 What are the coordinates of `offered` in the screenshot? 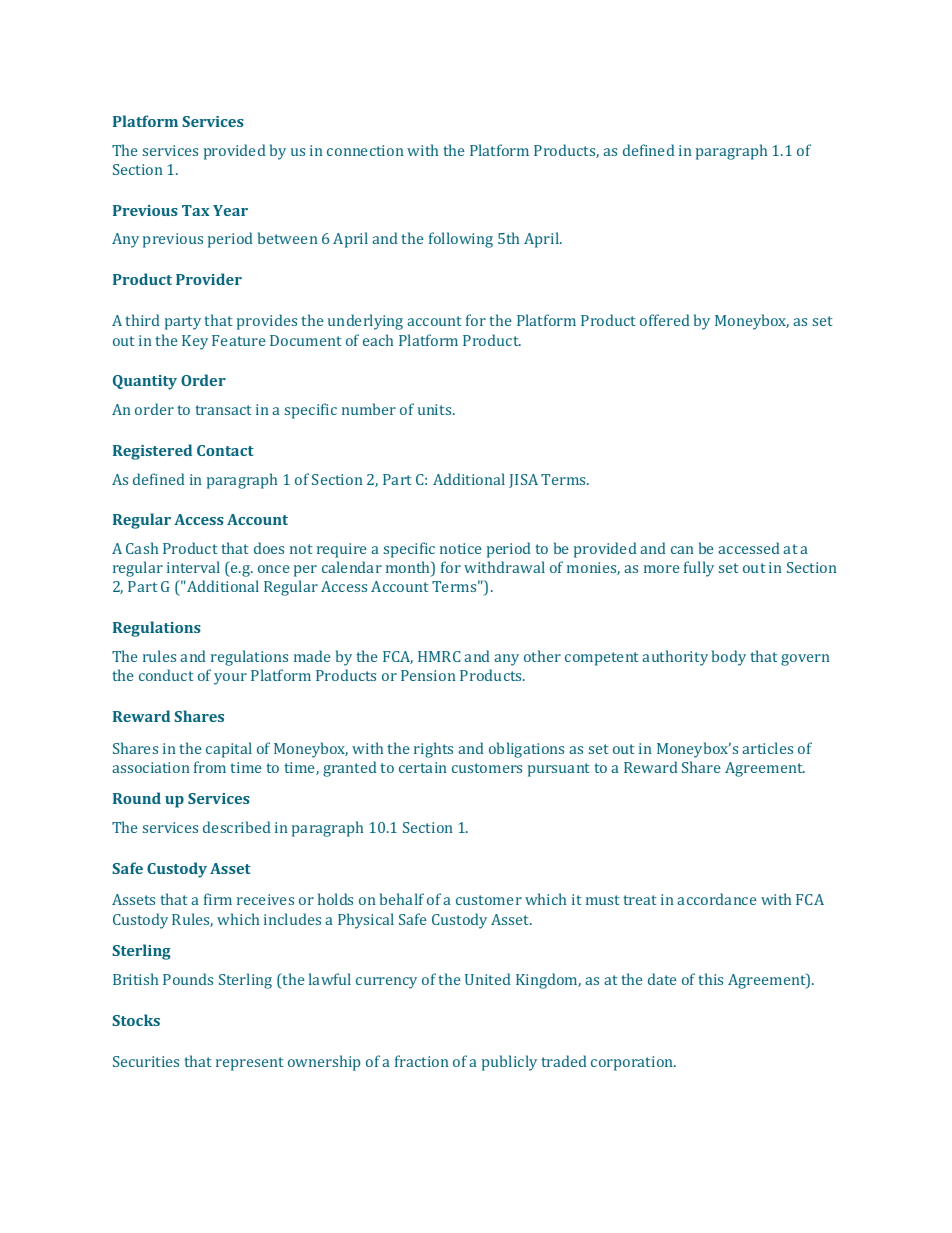 It's located at (664, 320).
